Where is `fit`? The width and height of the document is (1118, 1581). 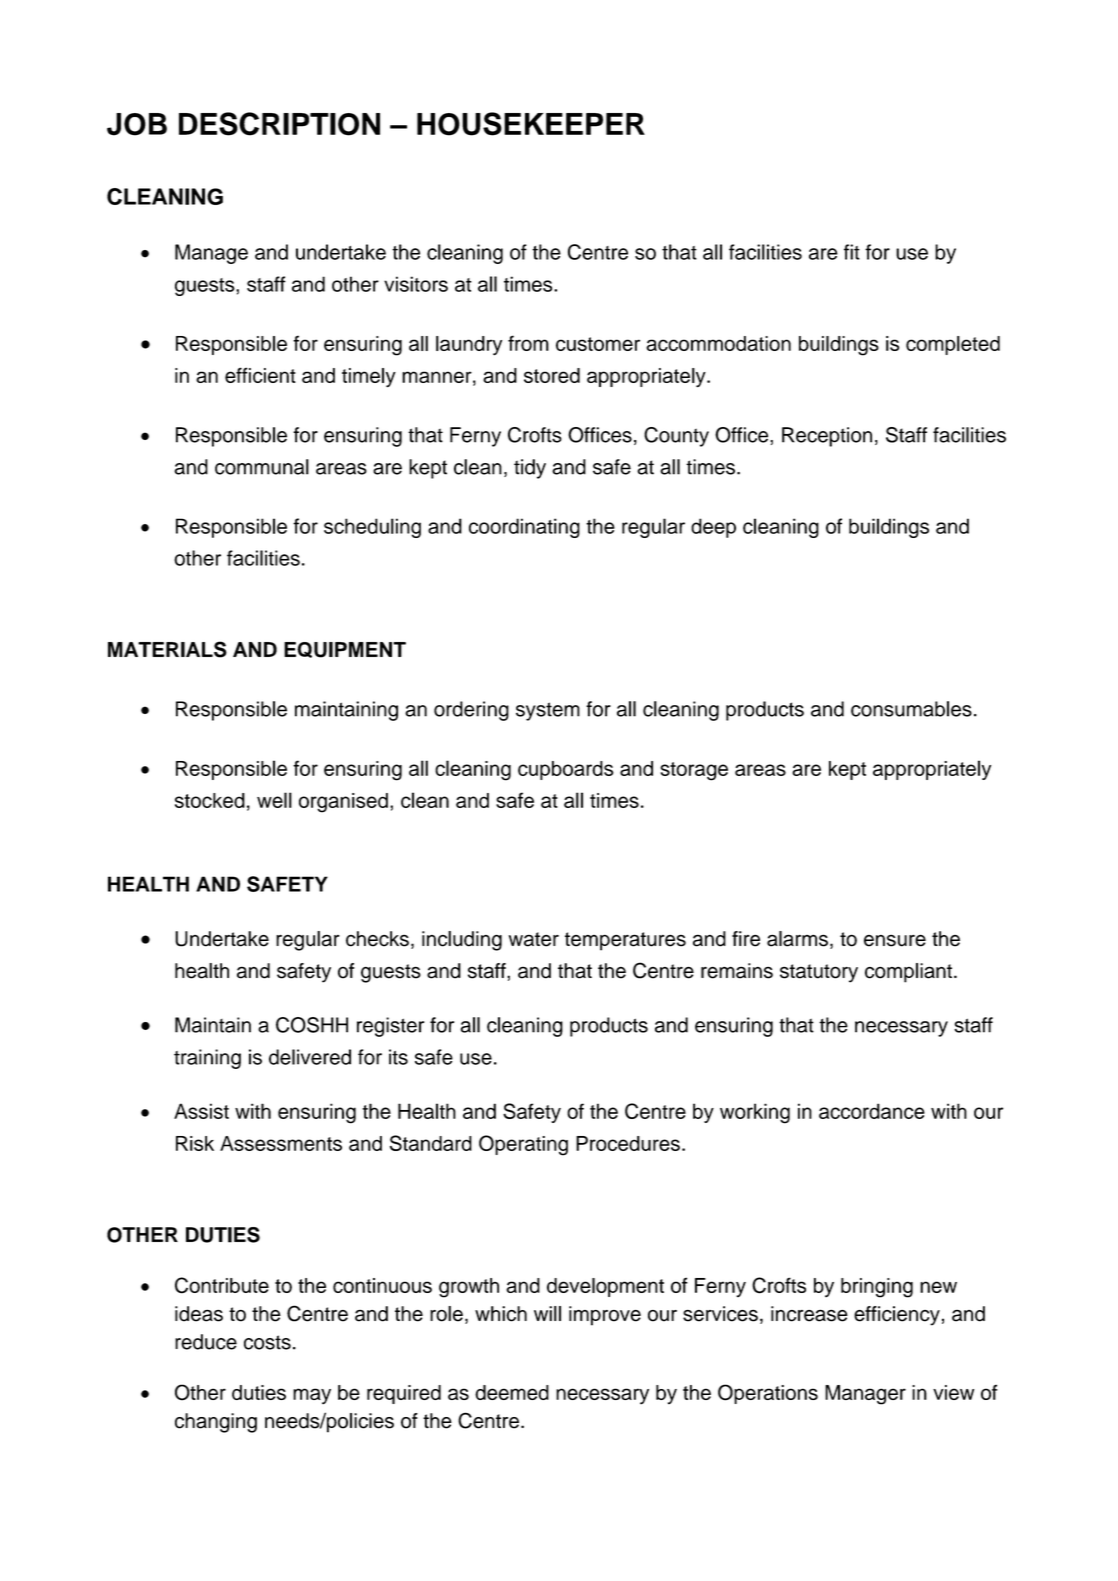
fit is located at coordinates (852, 252).
